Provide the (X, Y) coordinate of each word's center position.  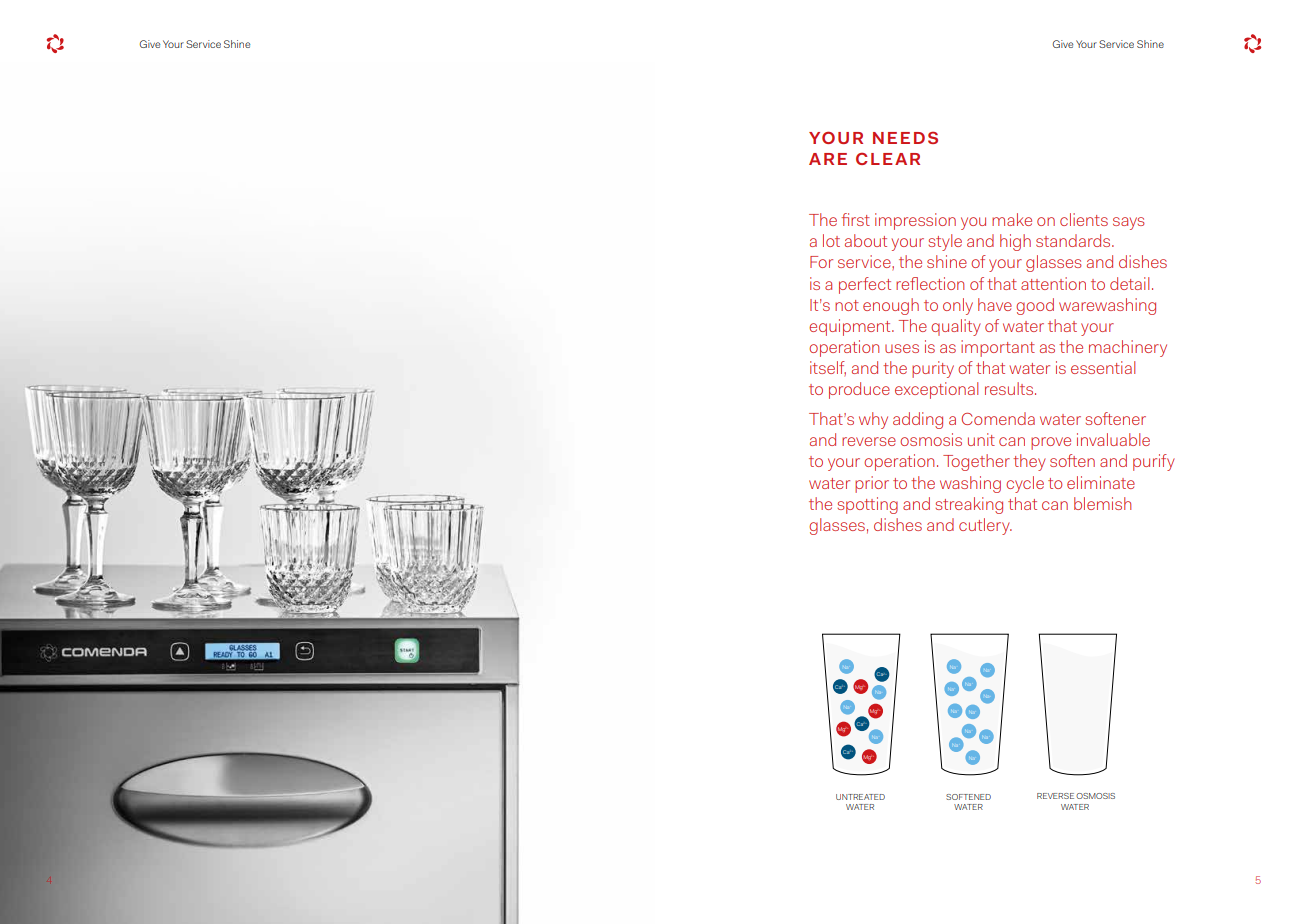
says (1129, 223)
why (873, 420)
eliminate (1101, 482)
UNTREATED (860, 797)
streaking (969, 505)
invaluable (1113, 439)
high (1015, 242)
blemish (1102, 503)
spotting (867, 505)
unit (981, 439)
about (866, 240)
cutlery (985, 526)
